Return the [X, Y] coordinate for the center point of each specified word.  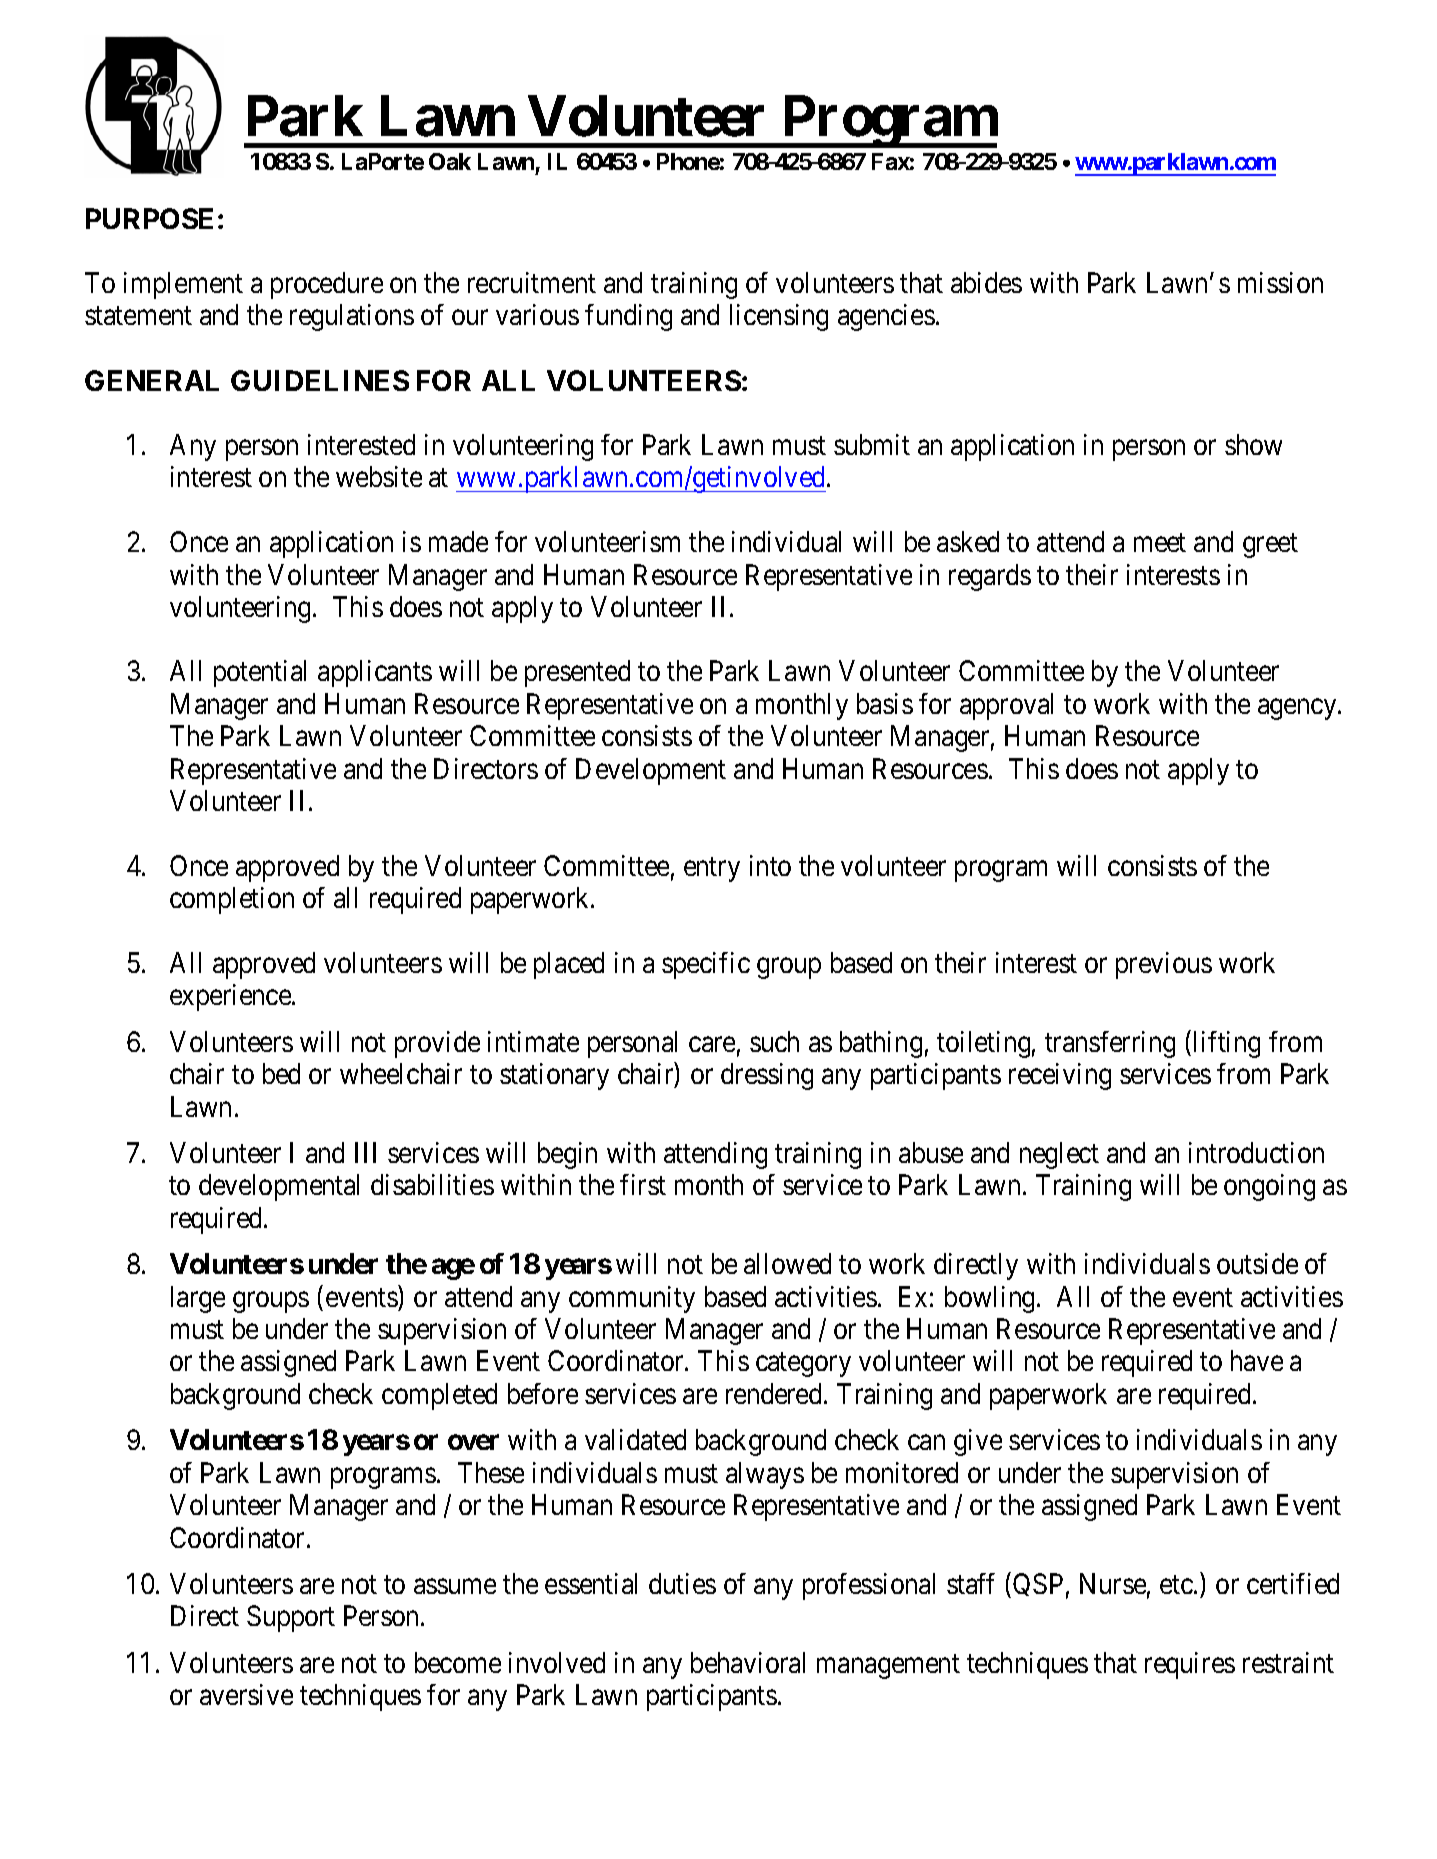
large [198, 1299]
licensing [779, 317]
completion [232, 900]
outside [1257, 1263]
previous [1164, 965]
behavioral [748, 1662]
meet [1160, 543]
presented [577, 673]
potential [260, 673]
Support [291, 1618]
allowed [787, 1263]
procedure [327, 285]
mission [1280, 282]
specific [706, 965]
